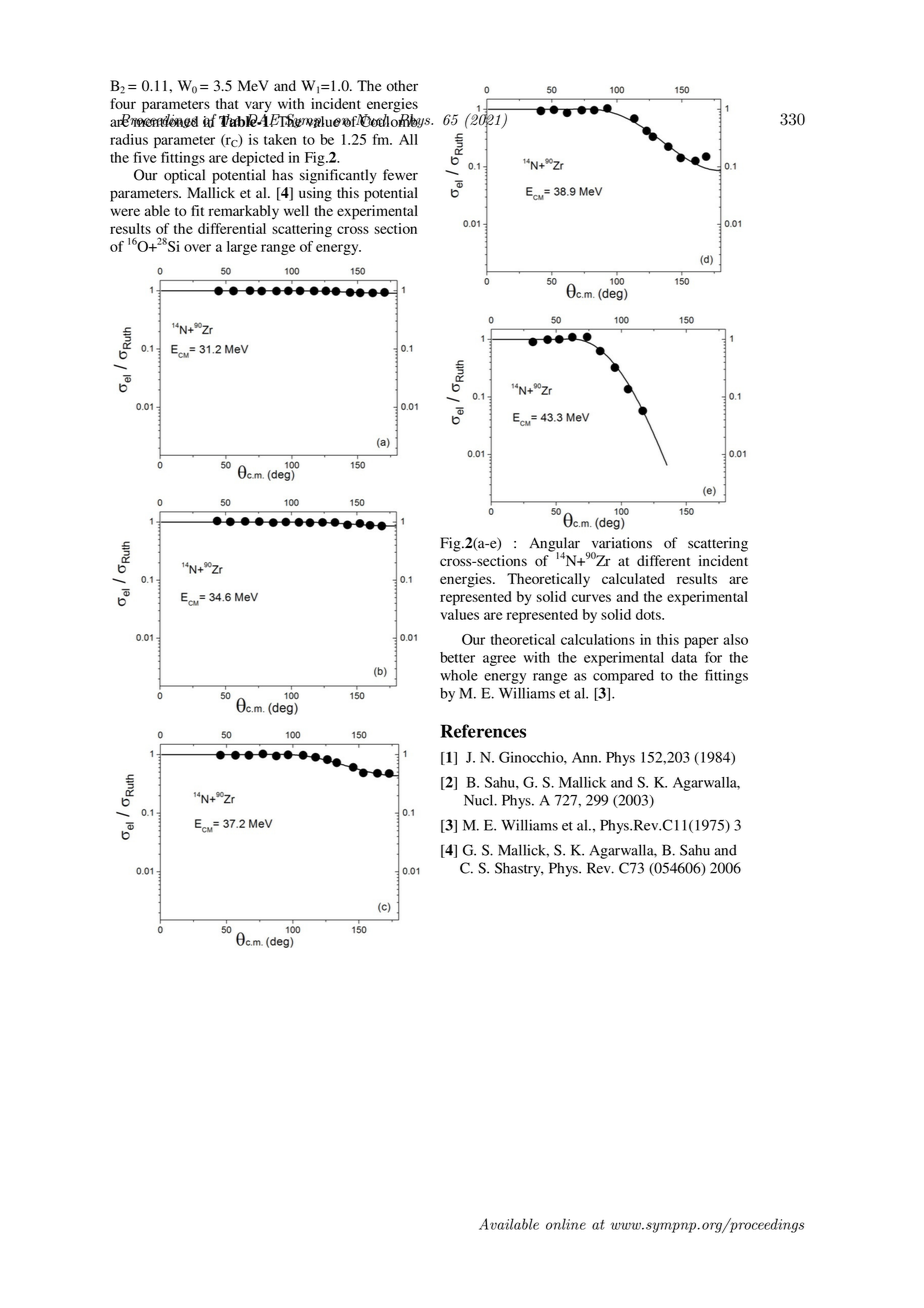 The height and width of the page is (1308, 924). Describe the element at coordinates (554, 545) in the page. I see `Angular` at that location.
